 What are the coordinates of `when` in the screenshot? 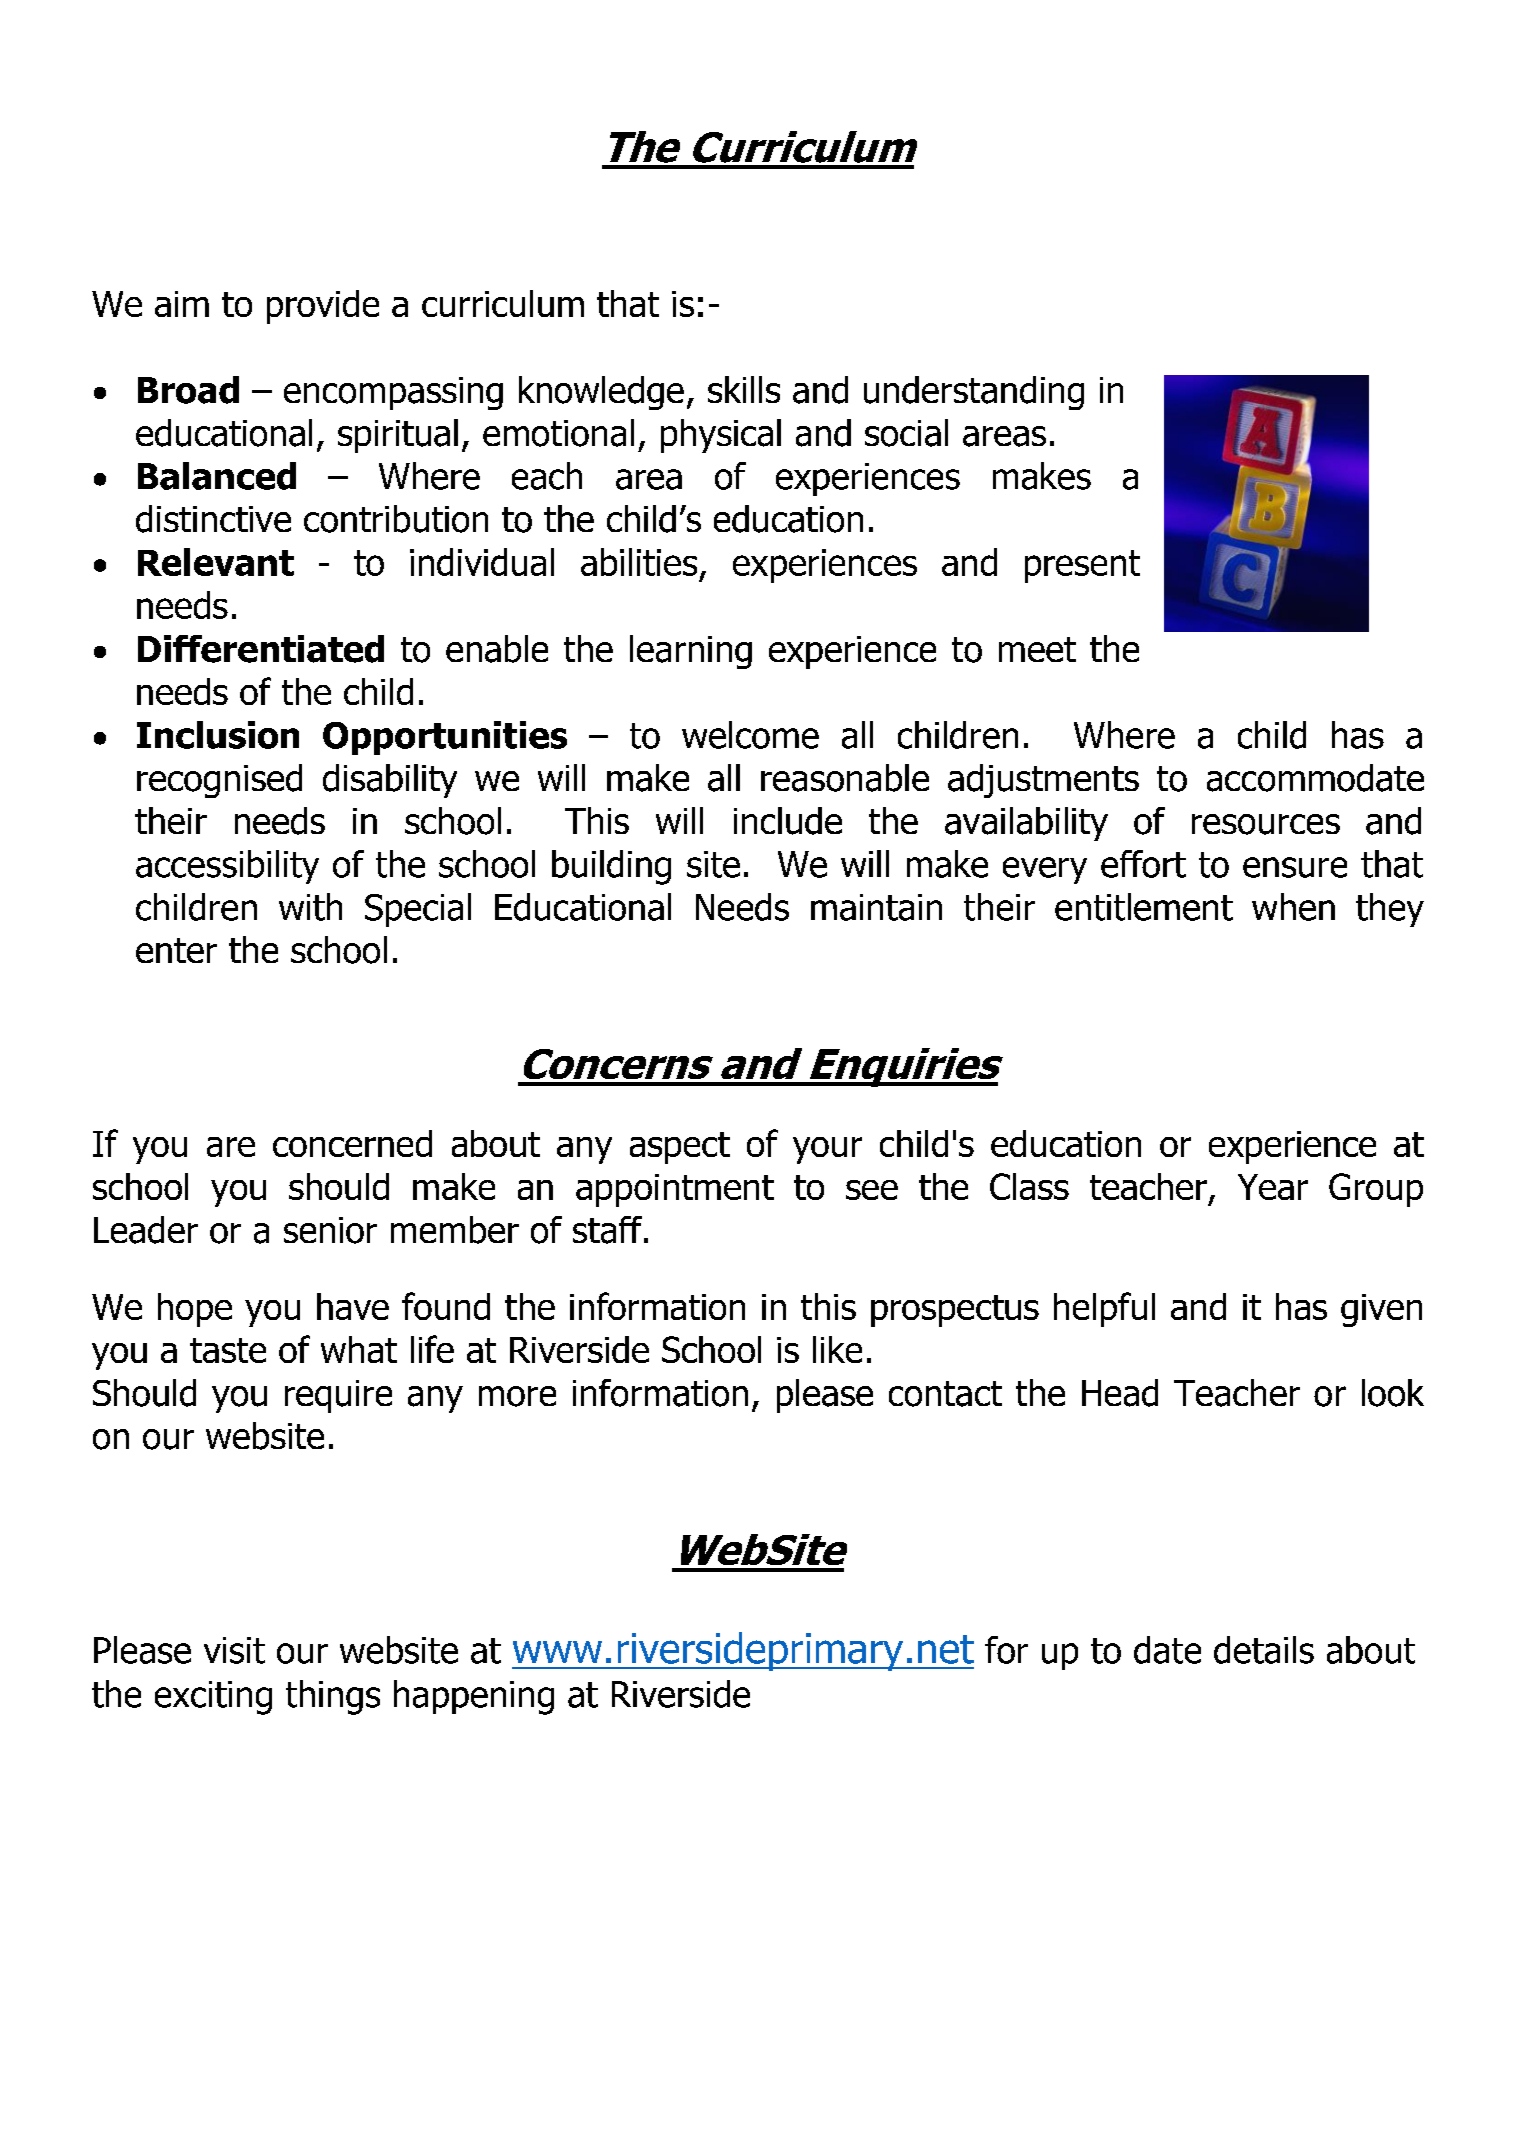 It's located at (1293, 907).
